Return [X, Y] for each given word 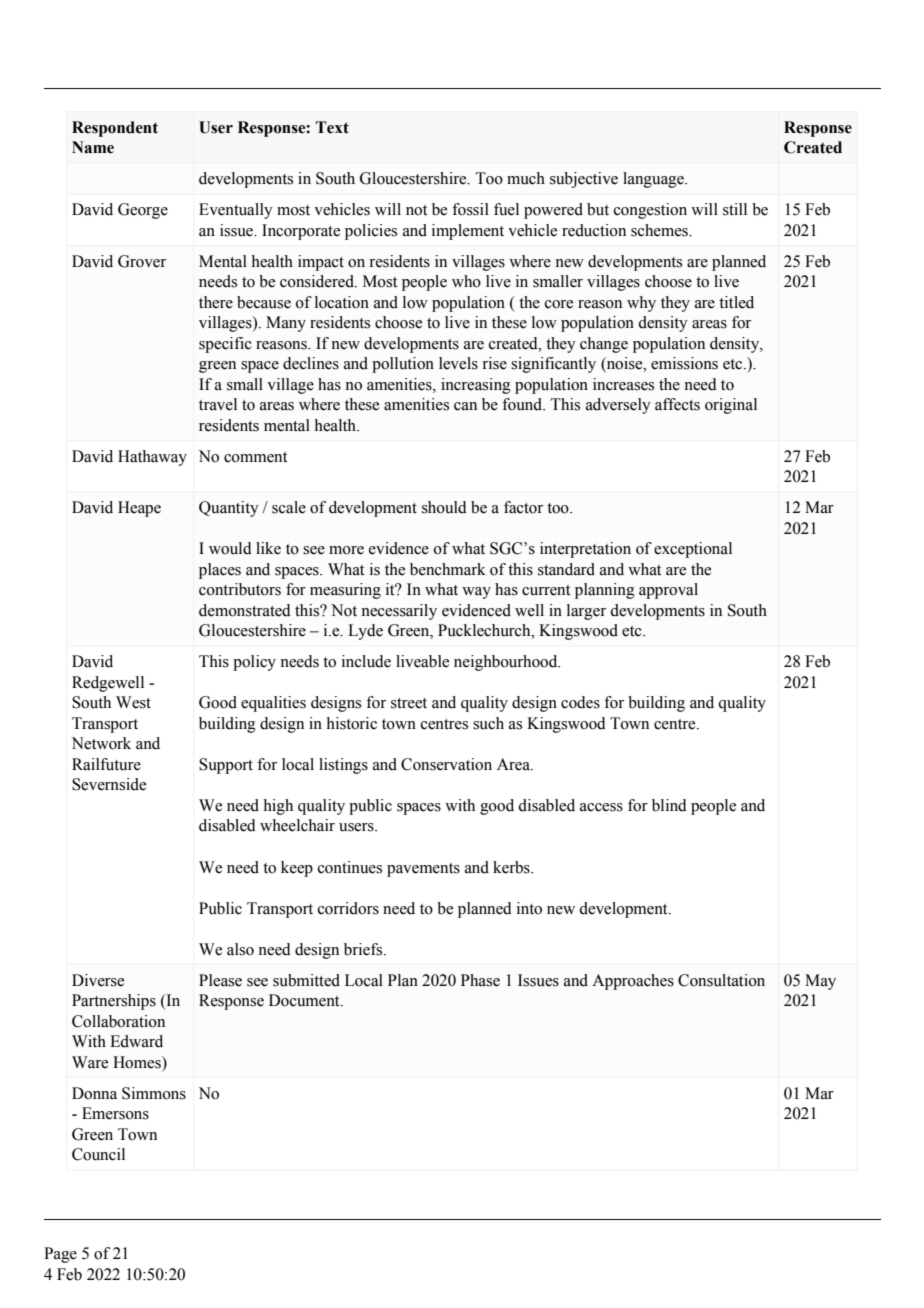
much [526, 178]
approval [668, 591]
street [409, 703]
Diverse [98, 980]
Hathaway [152, 458]
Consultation [721, 980]
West [133, 702]
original [731, 406]
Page [60, 1255]
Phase [480, 980]
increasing [476, 386]
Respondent [115, 129]
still [735, 209]
